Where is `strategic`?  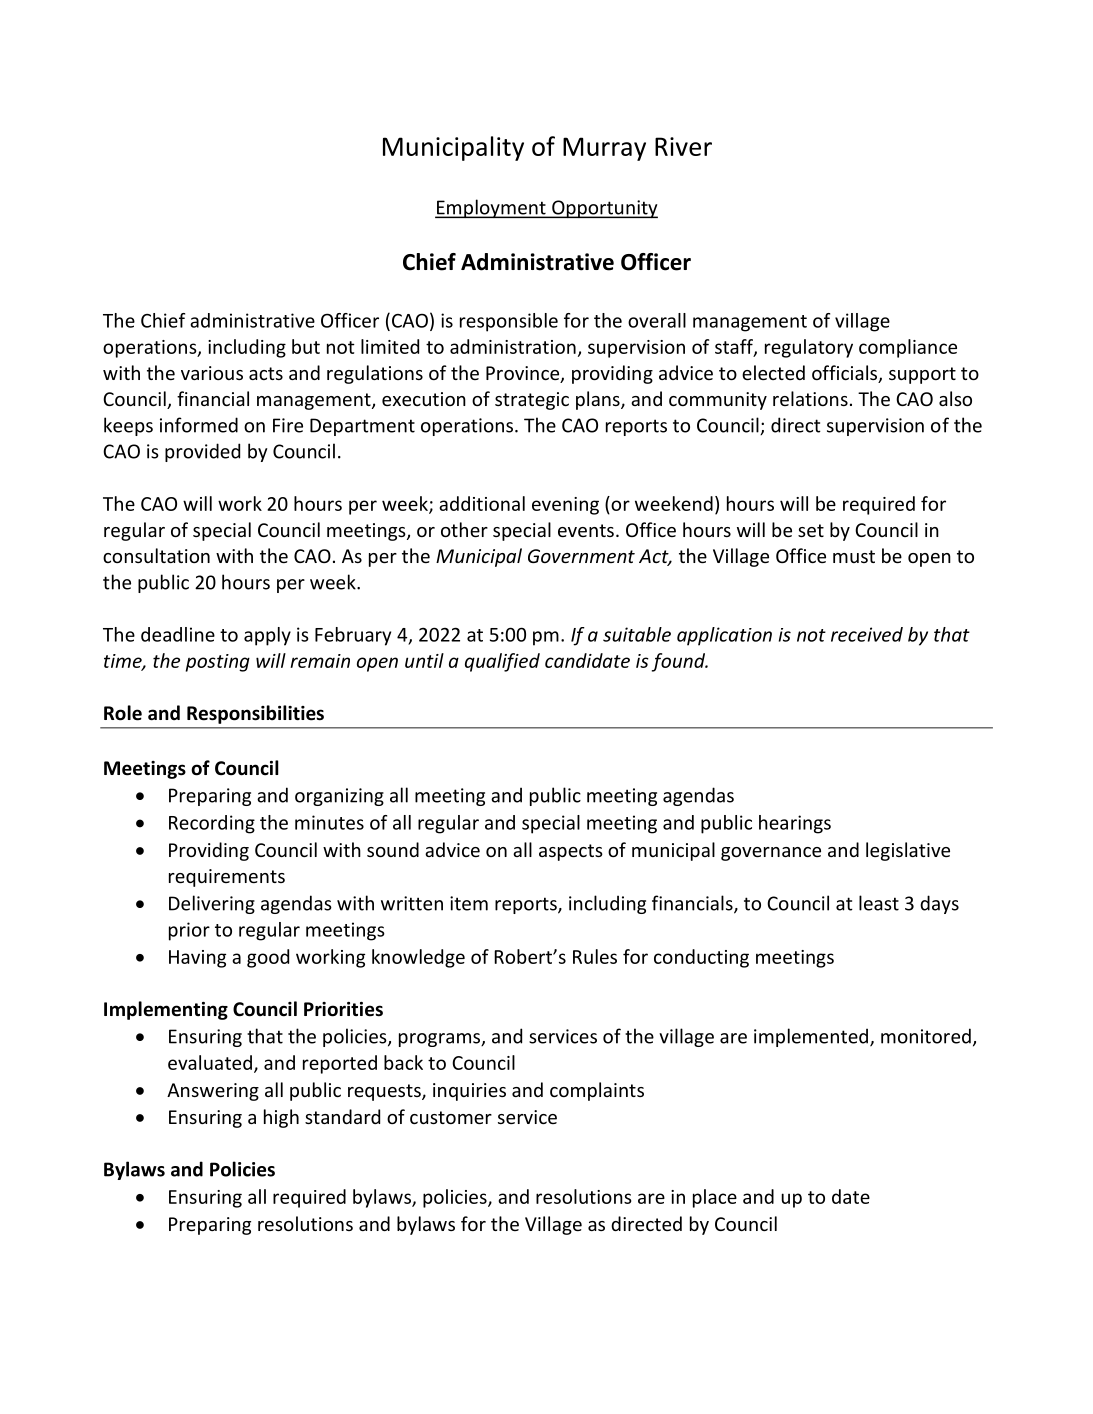 strategic is located at coordinates (532, 401).
